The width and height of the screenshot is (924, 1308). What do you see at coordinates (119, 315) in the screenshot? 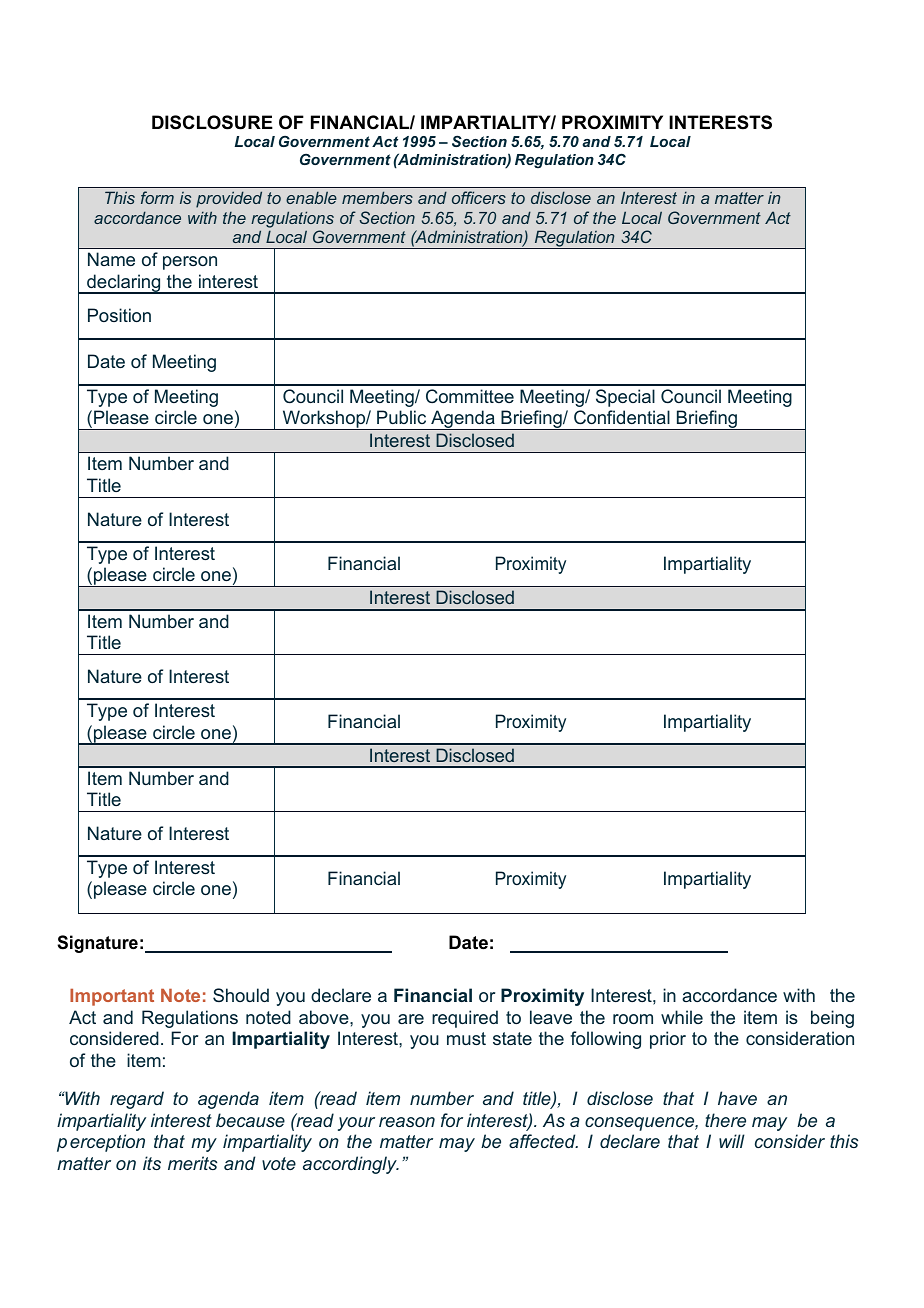
I see `Position` at bounding box center [119, 315].
